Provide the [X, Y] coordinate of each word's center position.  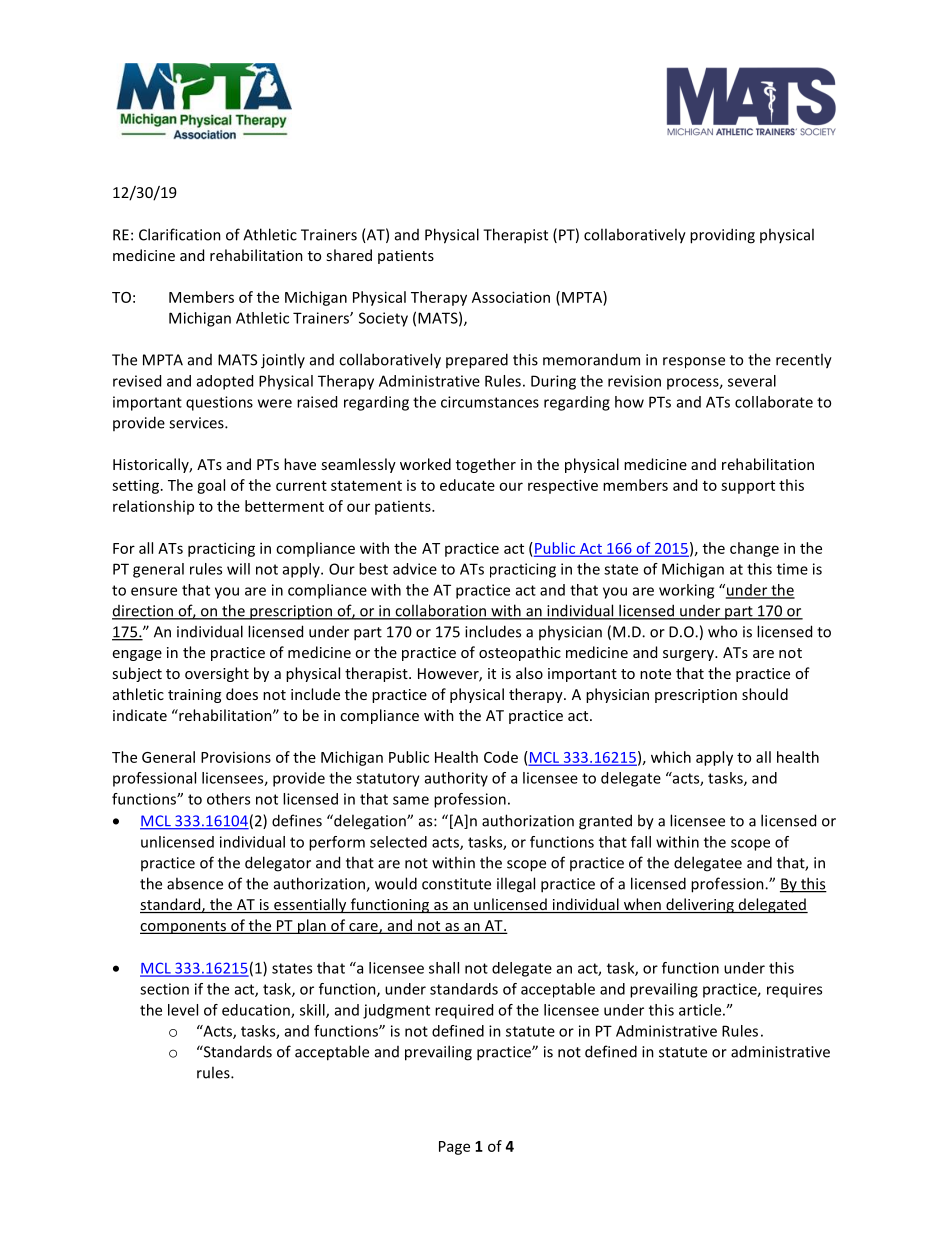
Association [511, 297]
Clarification [180, 234]
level [183, 1010]
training [194, 696]
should [765, 694]
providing [722, 236]
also [529, 673]
